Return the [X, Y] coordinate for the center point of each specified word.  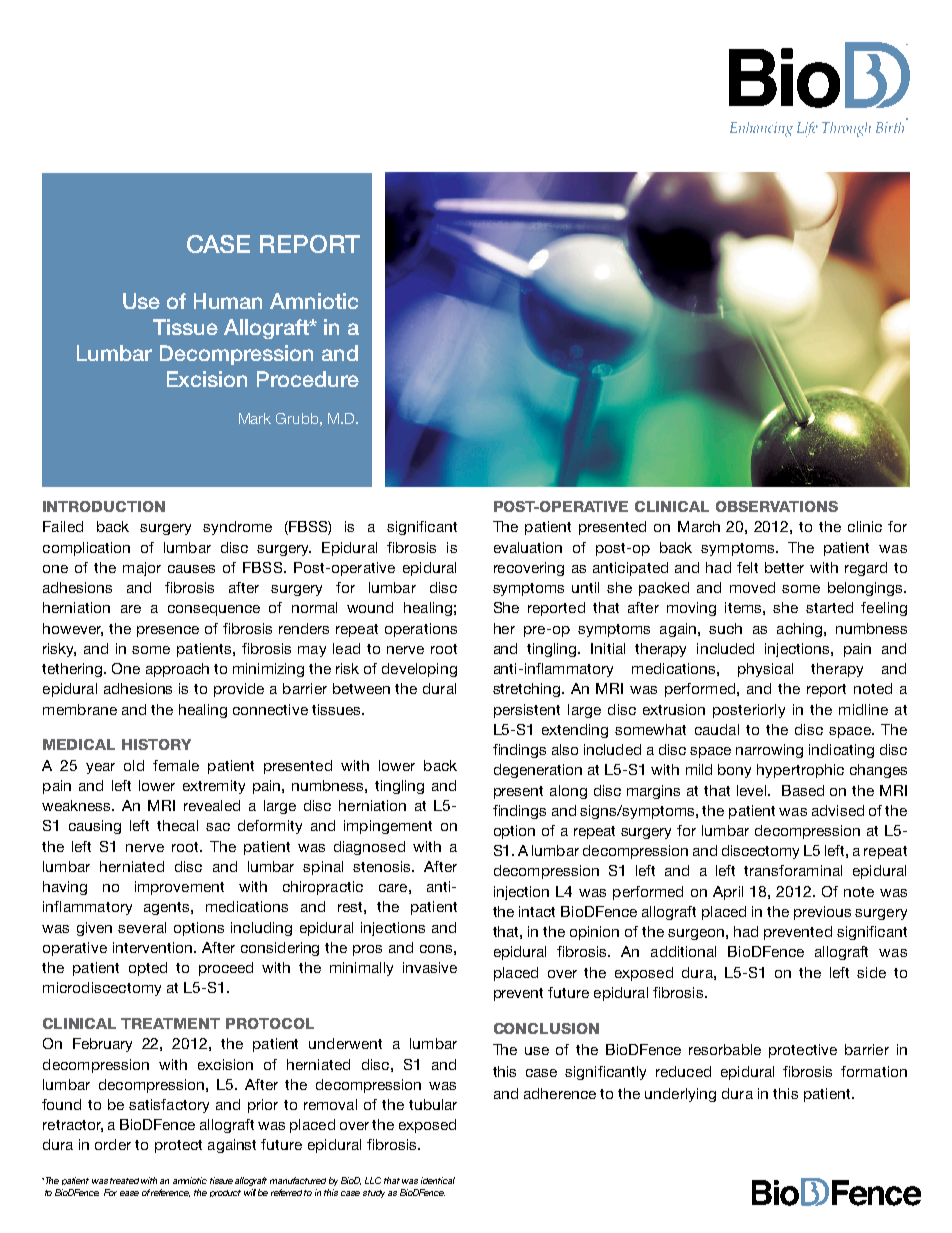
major [142, 569]
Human [228, 301]
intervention [152, 947]
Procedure [308, 379]
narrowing [769, 751]
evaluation [528, 547]
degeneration [538, 771]
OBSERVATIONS [777, 506]
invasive [430, 967]
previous [822, 913]
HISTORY [156, 744]
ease [129, 1193]
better [784, 567]
